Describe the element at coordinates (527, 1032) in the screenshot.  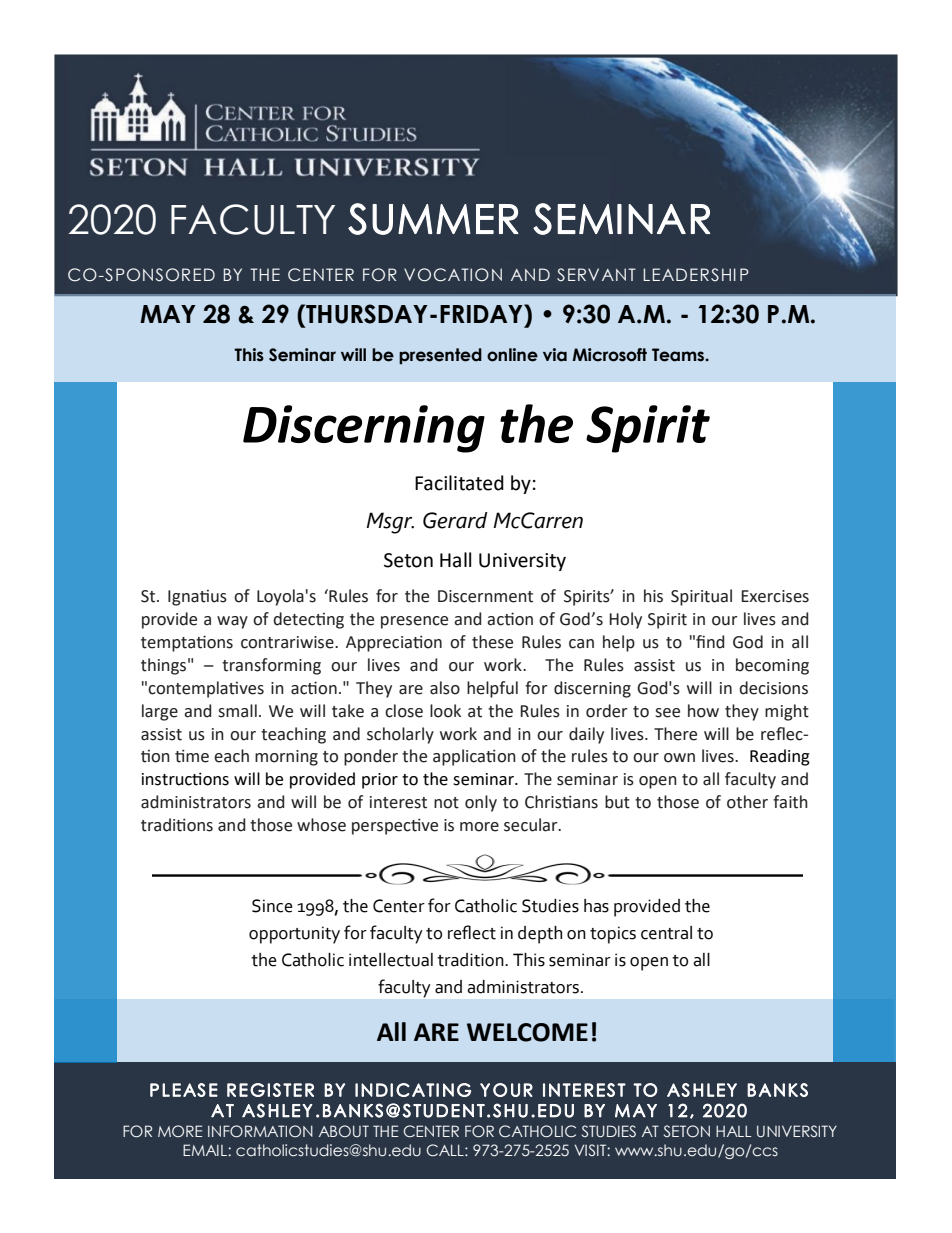
I see `WELCOME` at that location.
